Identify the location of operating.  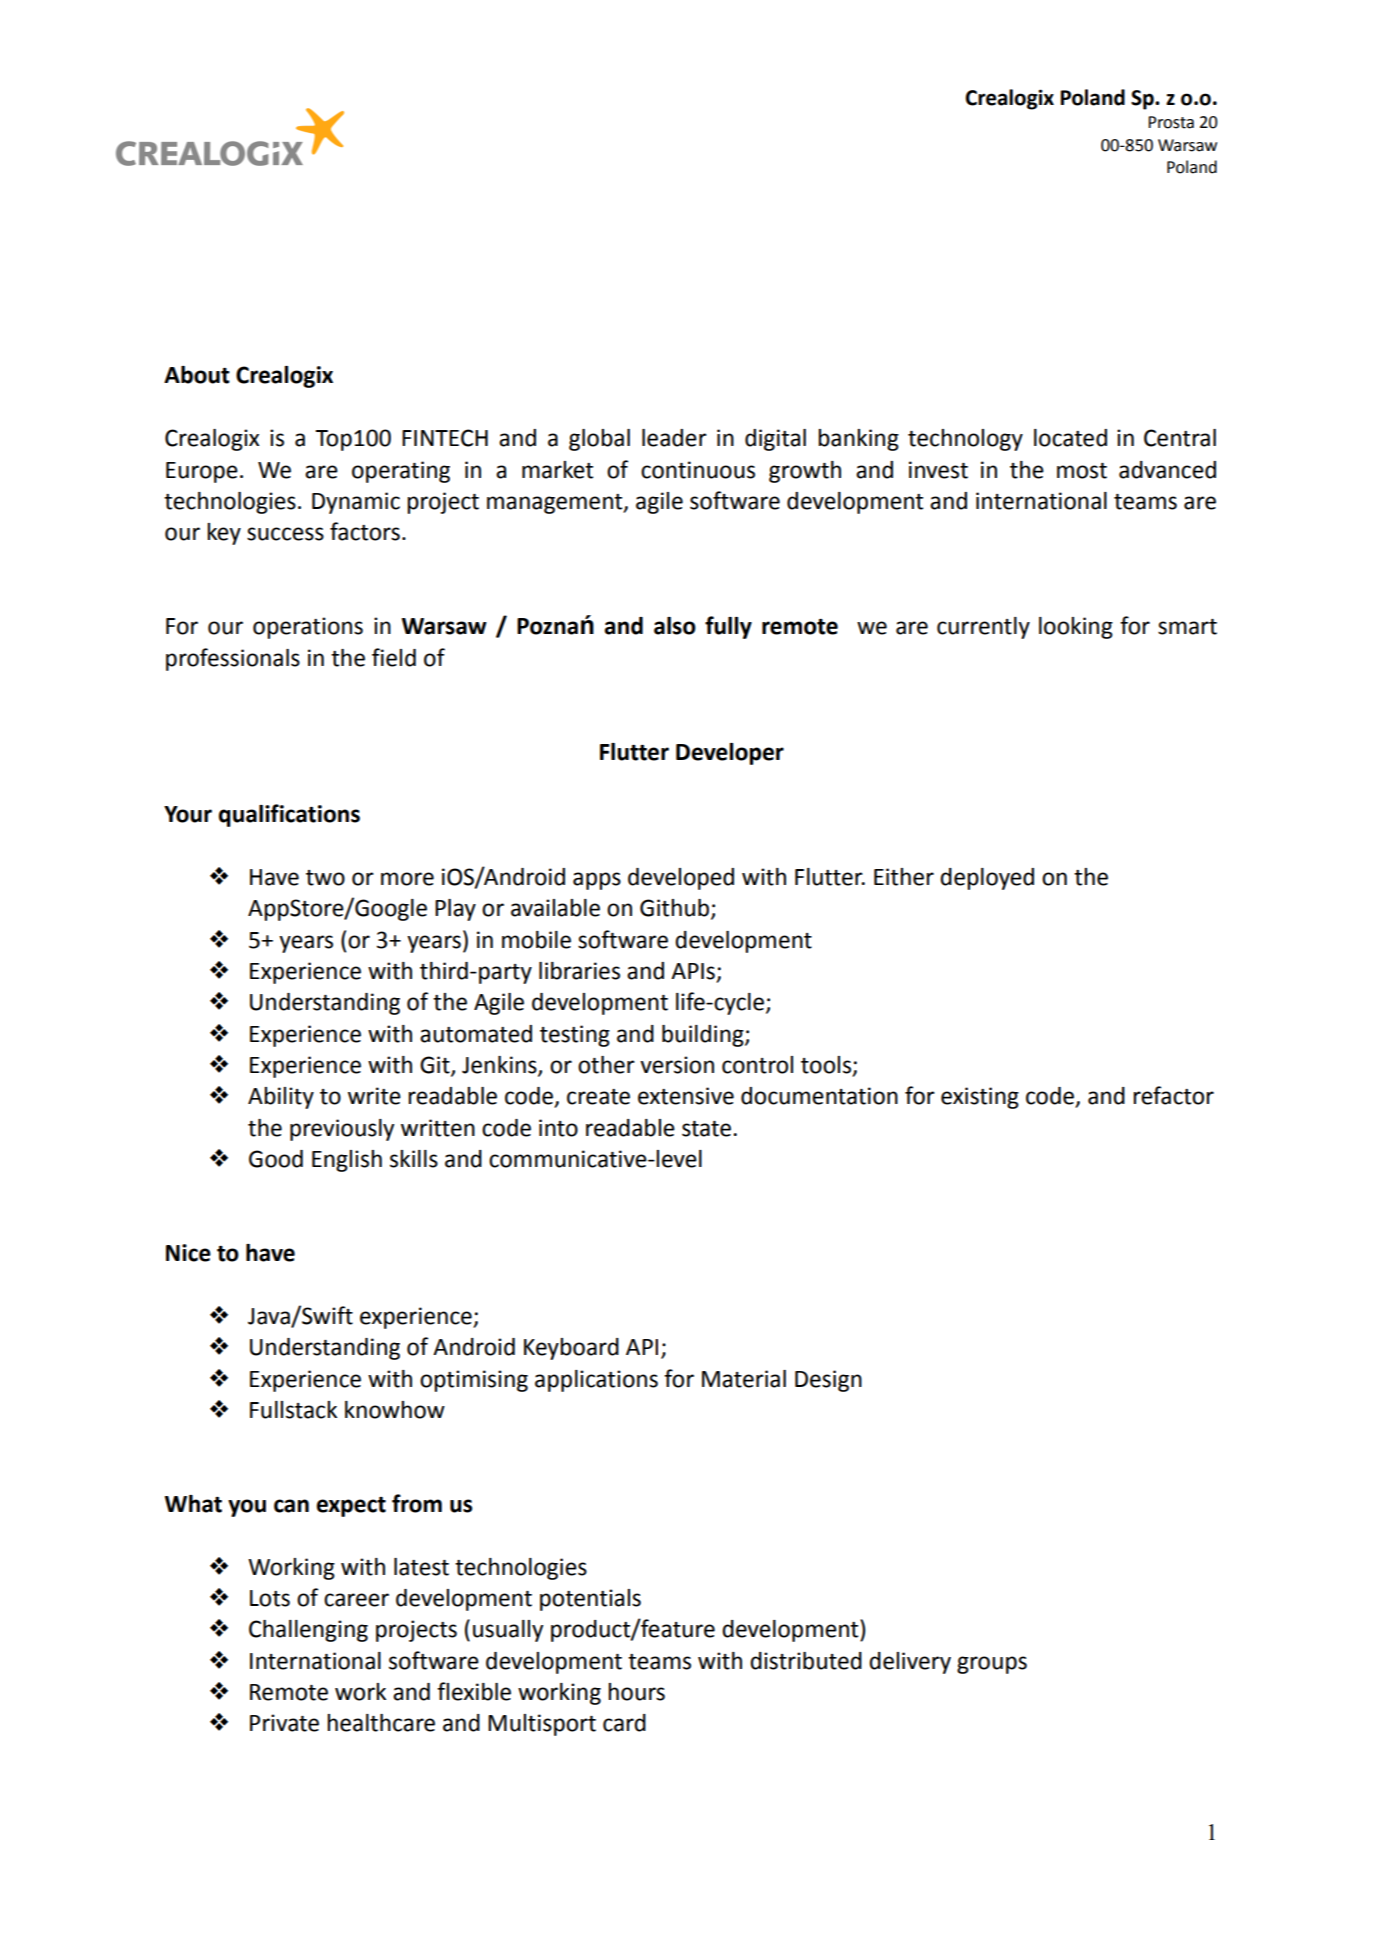
(401, 472).
